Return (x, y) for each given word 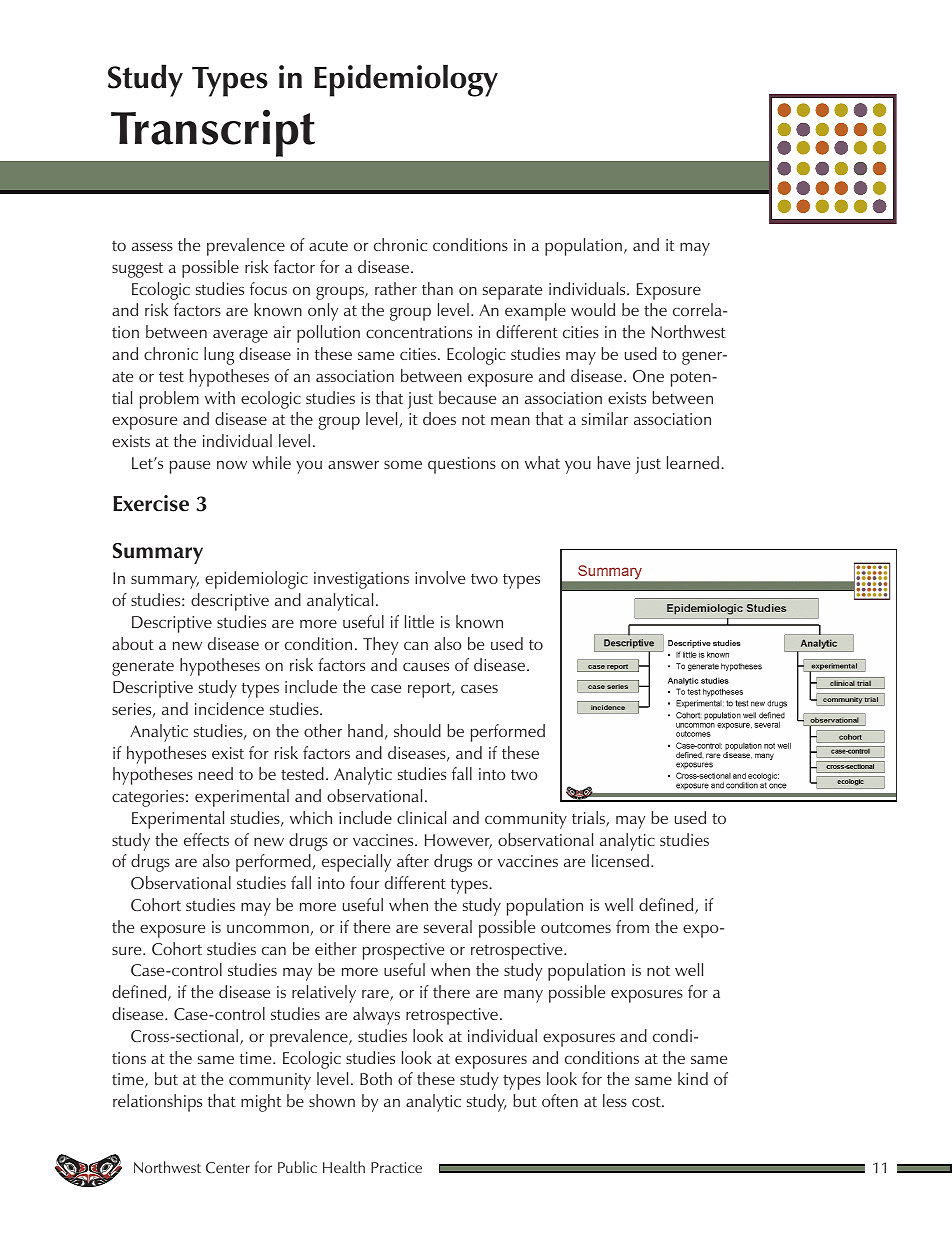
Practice (396, 1167)
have (614, 462)
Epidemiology (406, 80)
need (216, 773)
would (593, 309)
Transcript (213, 133)
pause (190, 467)
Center (228, 1167)
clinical (421, 817)
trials (589, 819)
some (403, 464)
